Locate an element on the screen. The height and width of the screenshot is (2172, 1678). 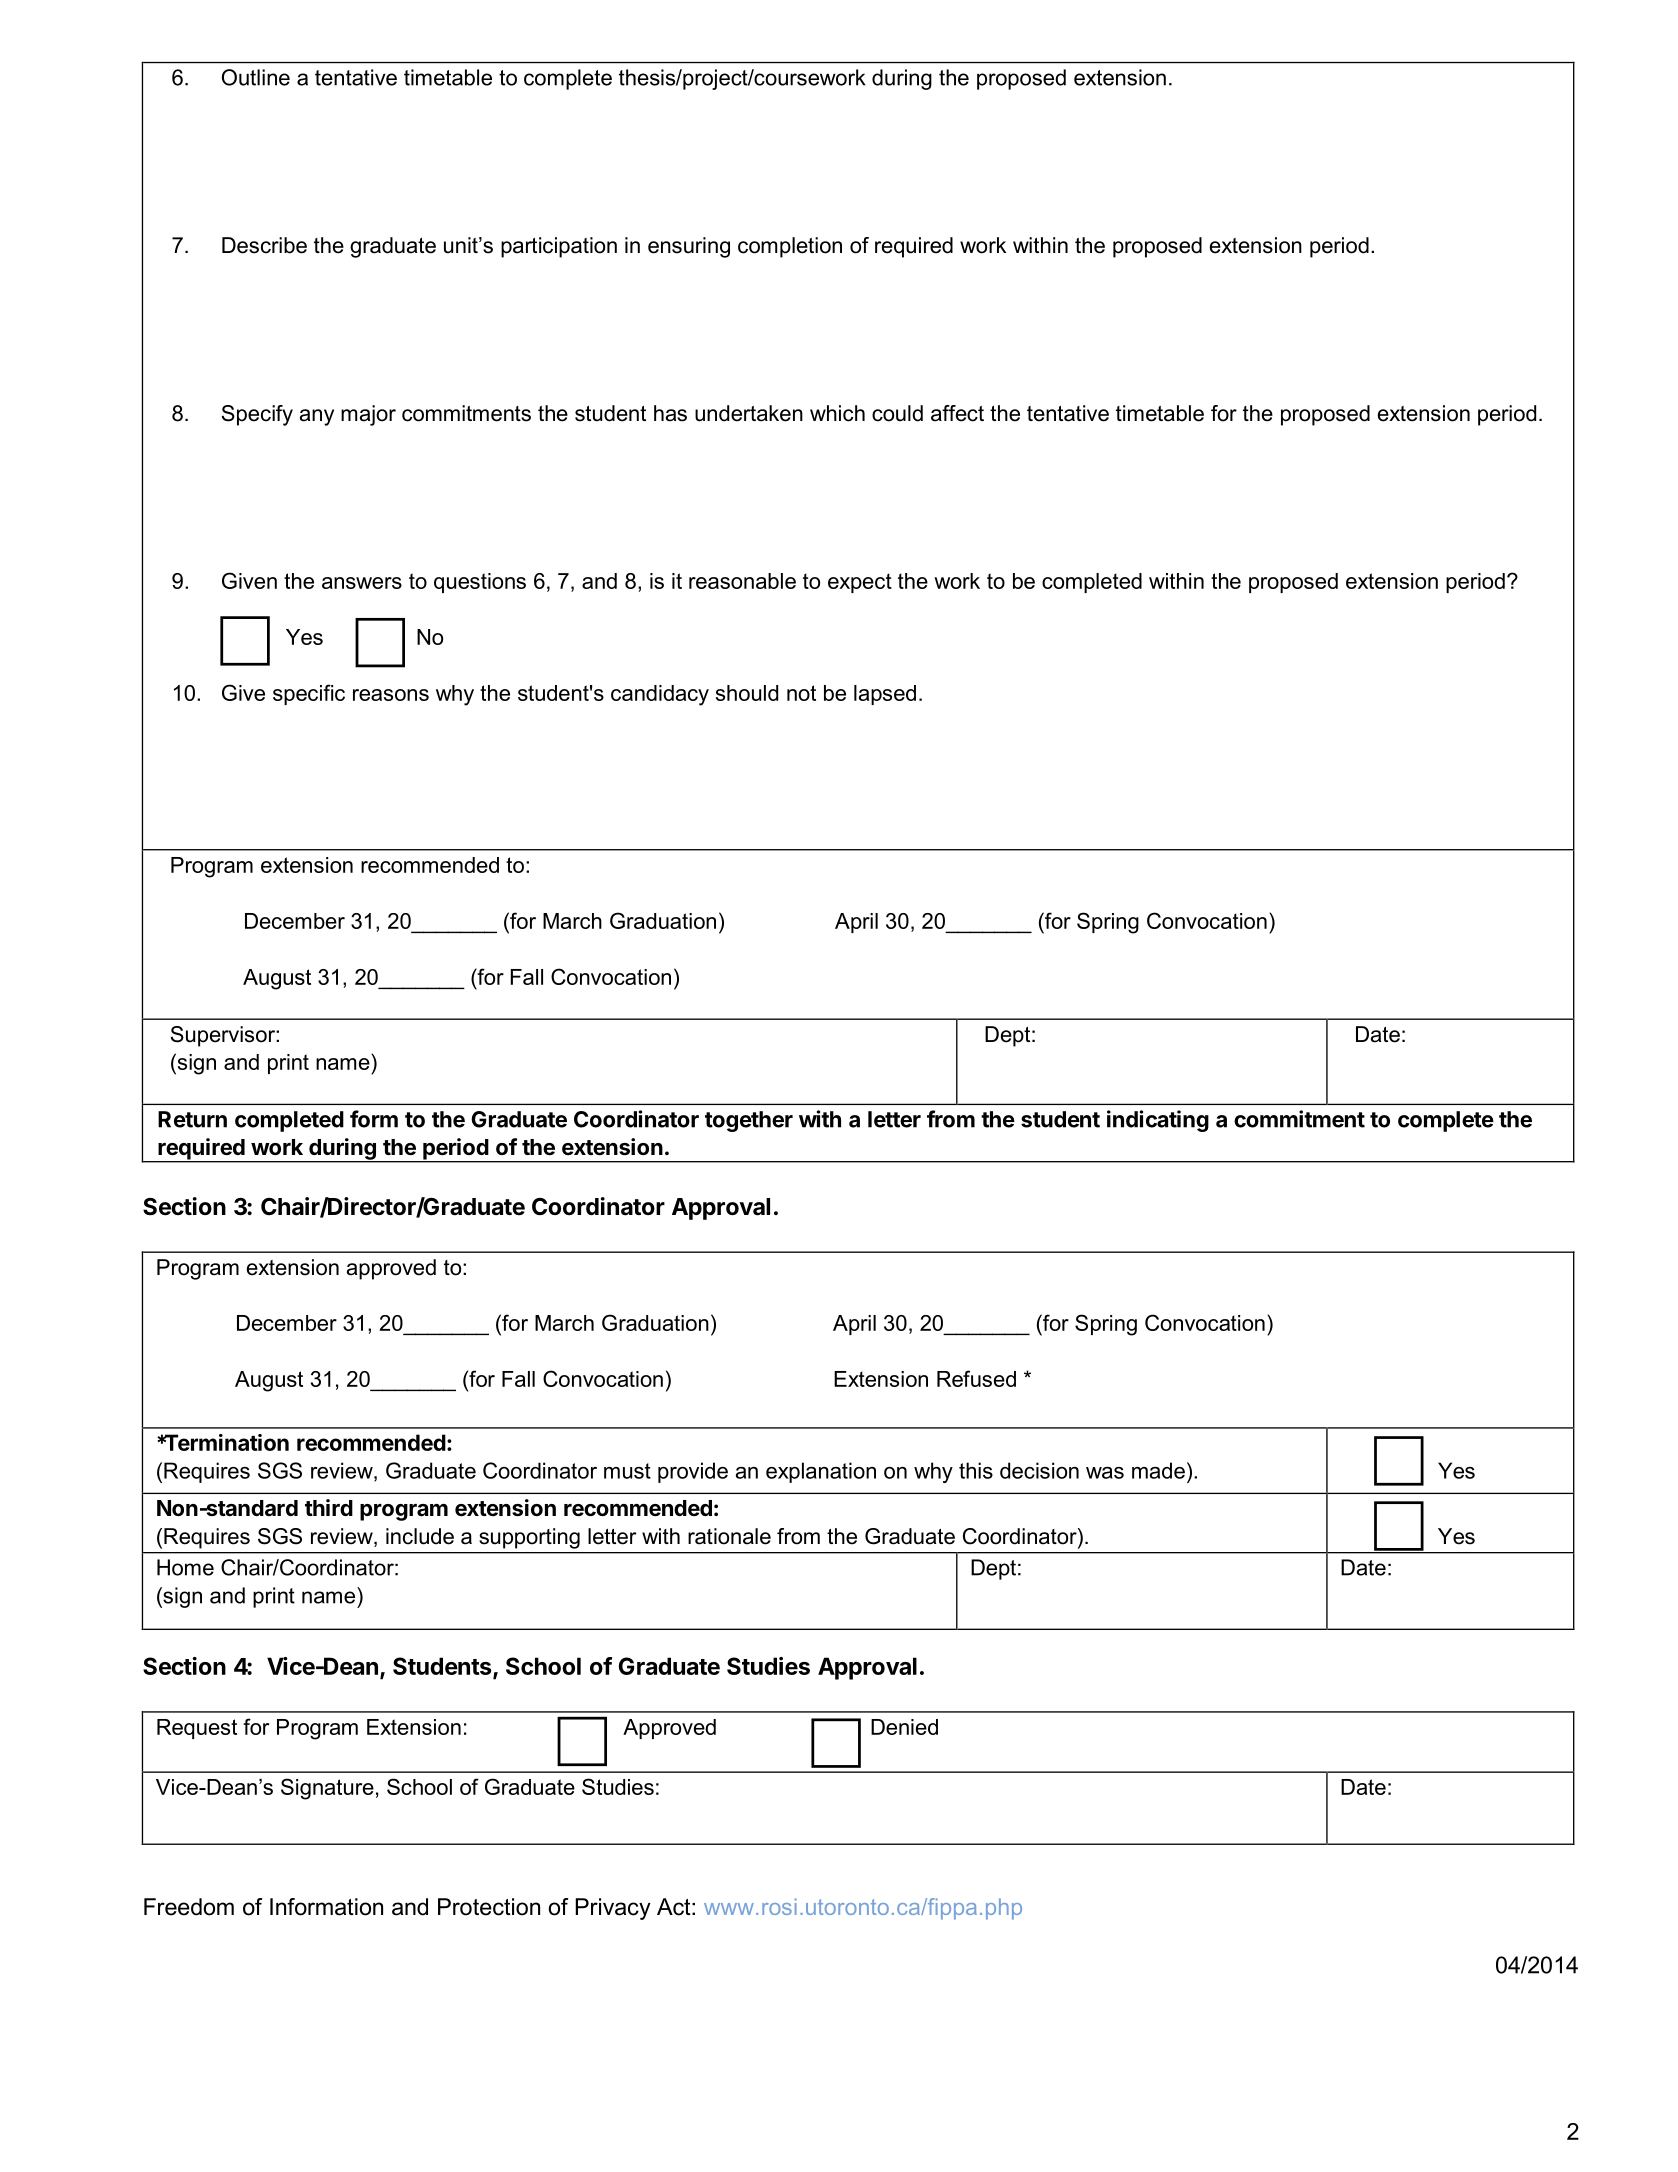
Freedom is located at coordinates (189, 1907).
